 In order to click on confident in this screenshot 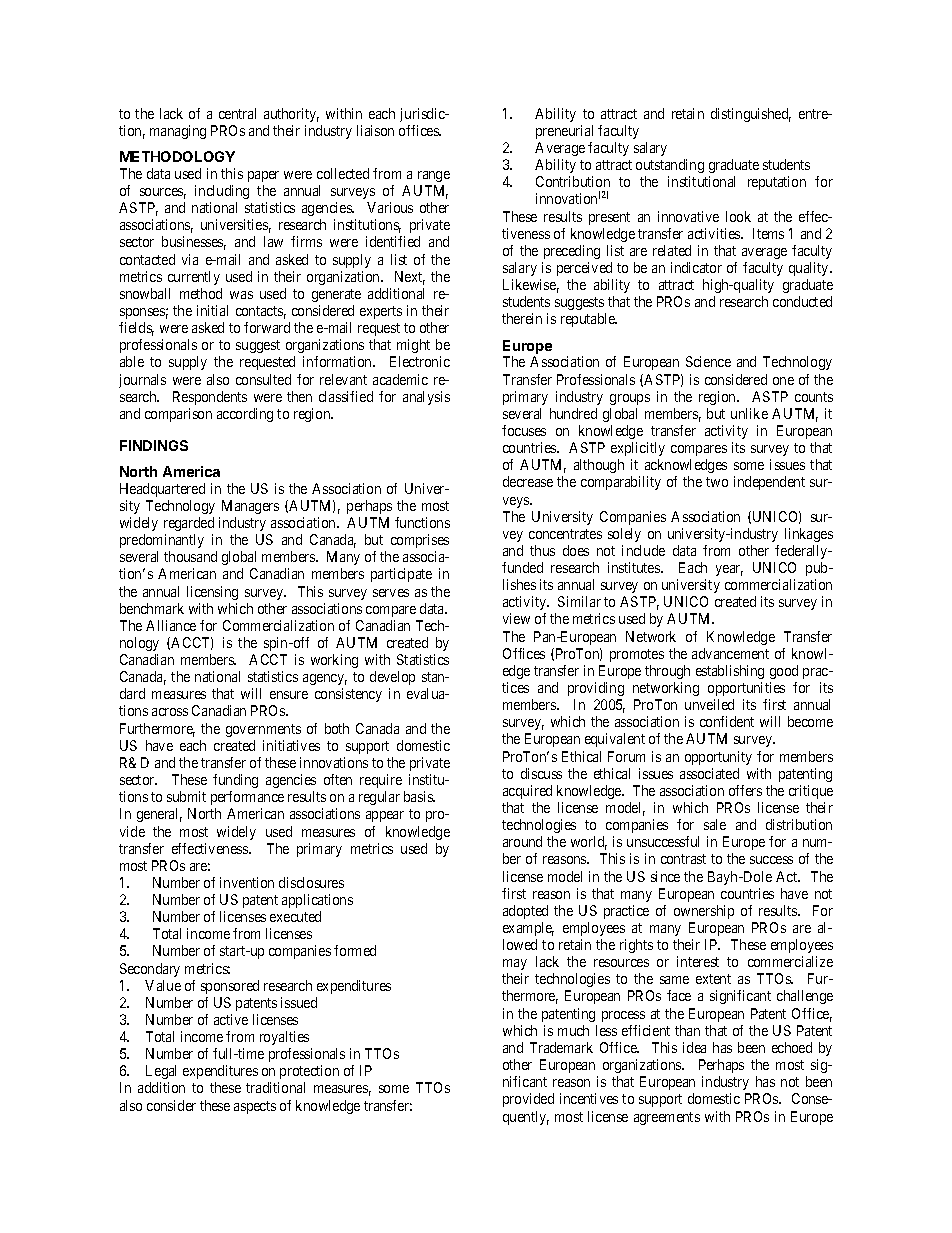, I will do `click(727, 721)`.
